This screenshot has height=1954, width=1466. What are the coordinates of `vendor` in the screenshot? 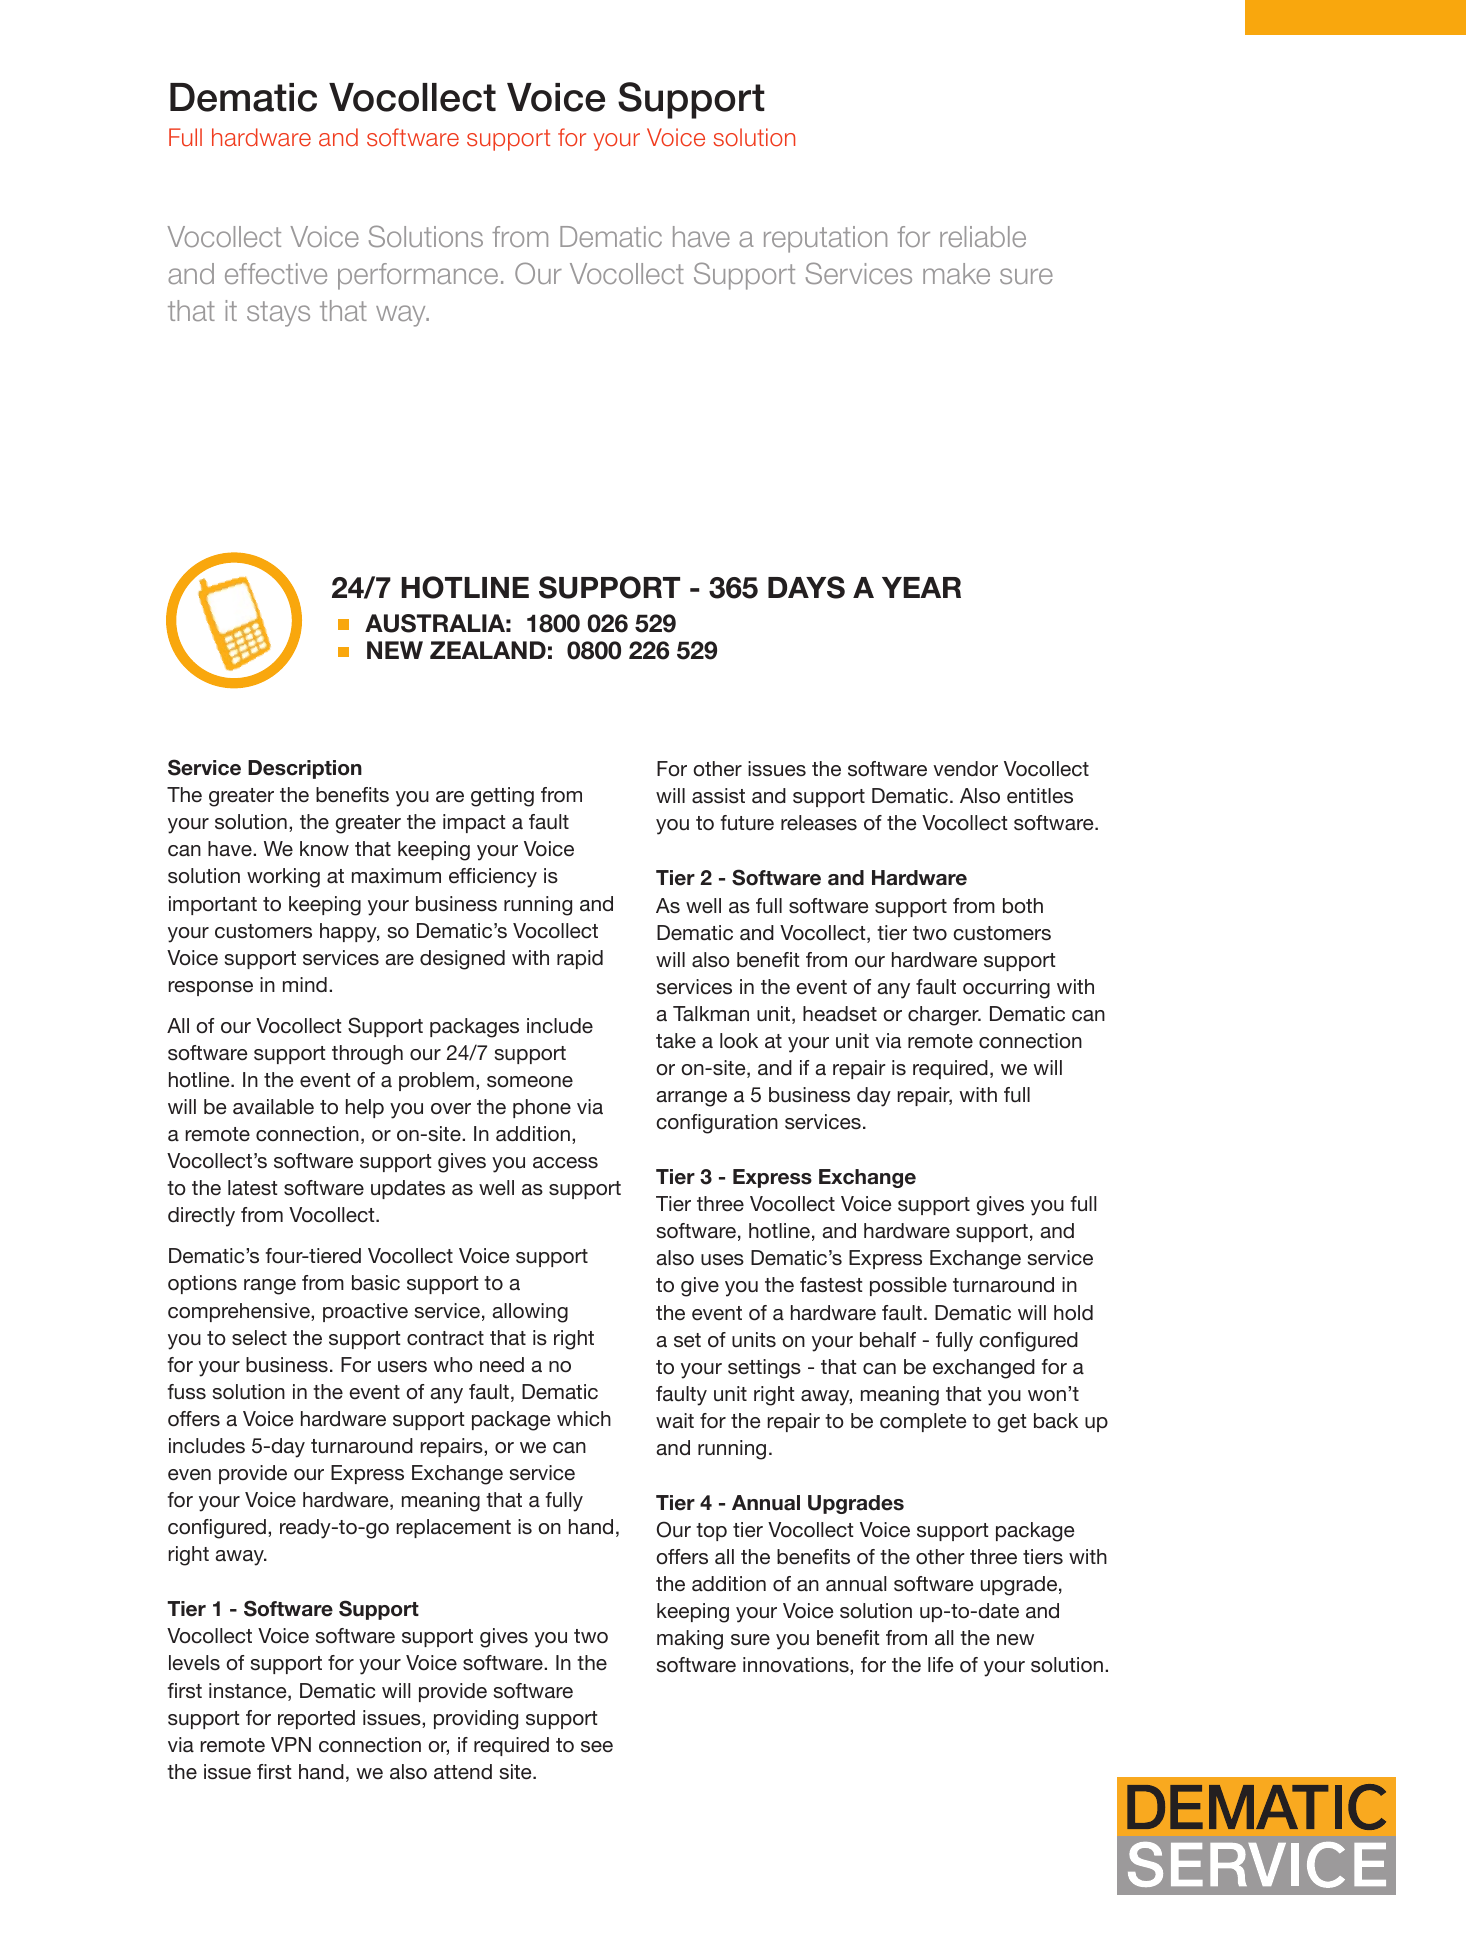 It's located at (965, 769).
